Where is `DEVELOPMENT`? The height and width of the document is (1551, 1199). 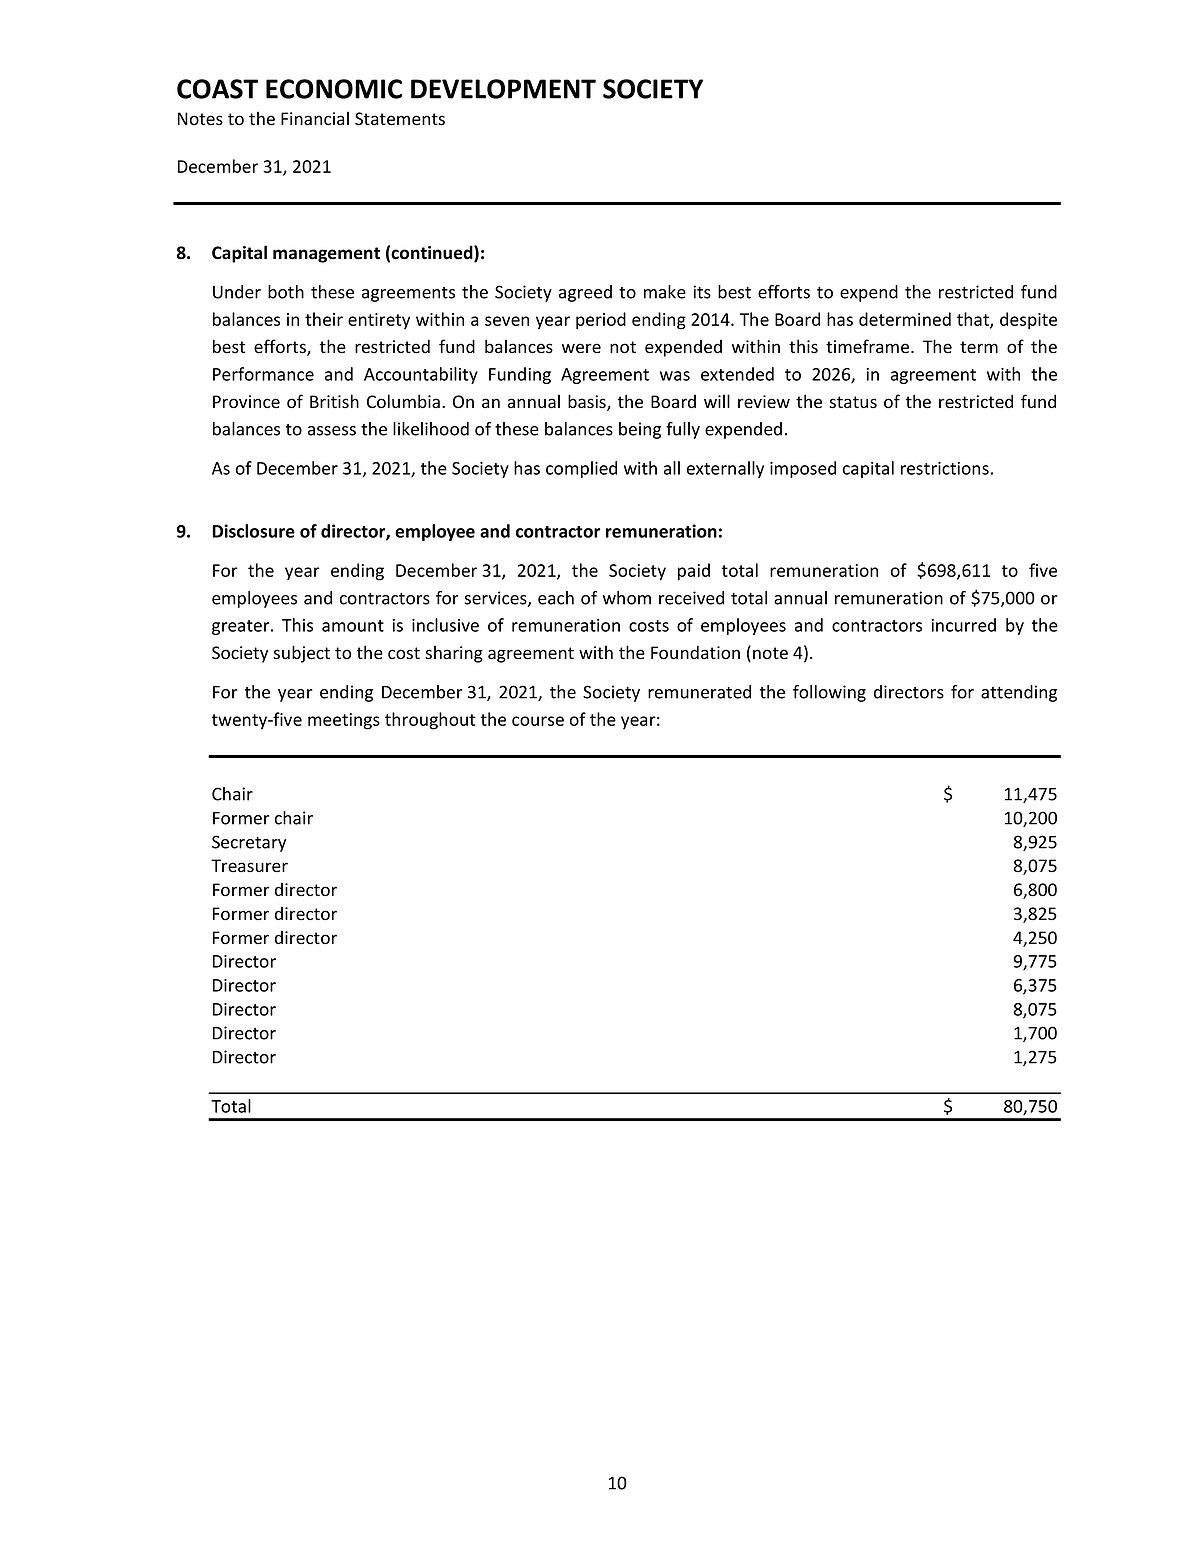
DEVELOPMENT is located at coordinates (503, 89).
